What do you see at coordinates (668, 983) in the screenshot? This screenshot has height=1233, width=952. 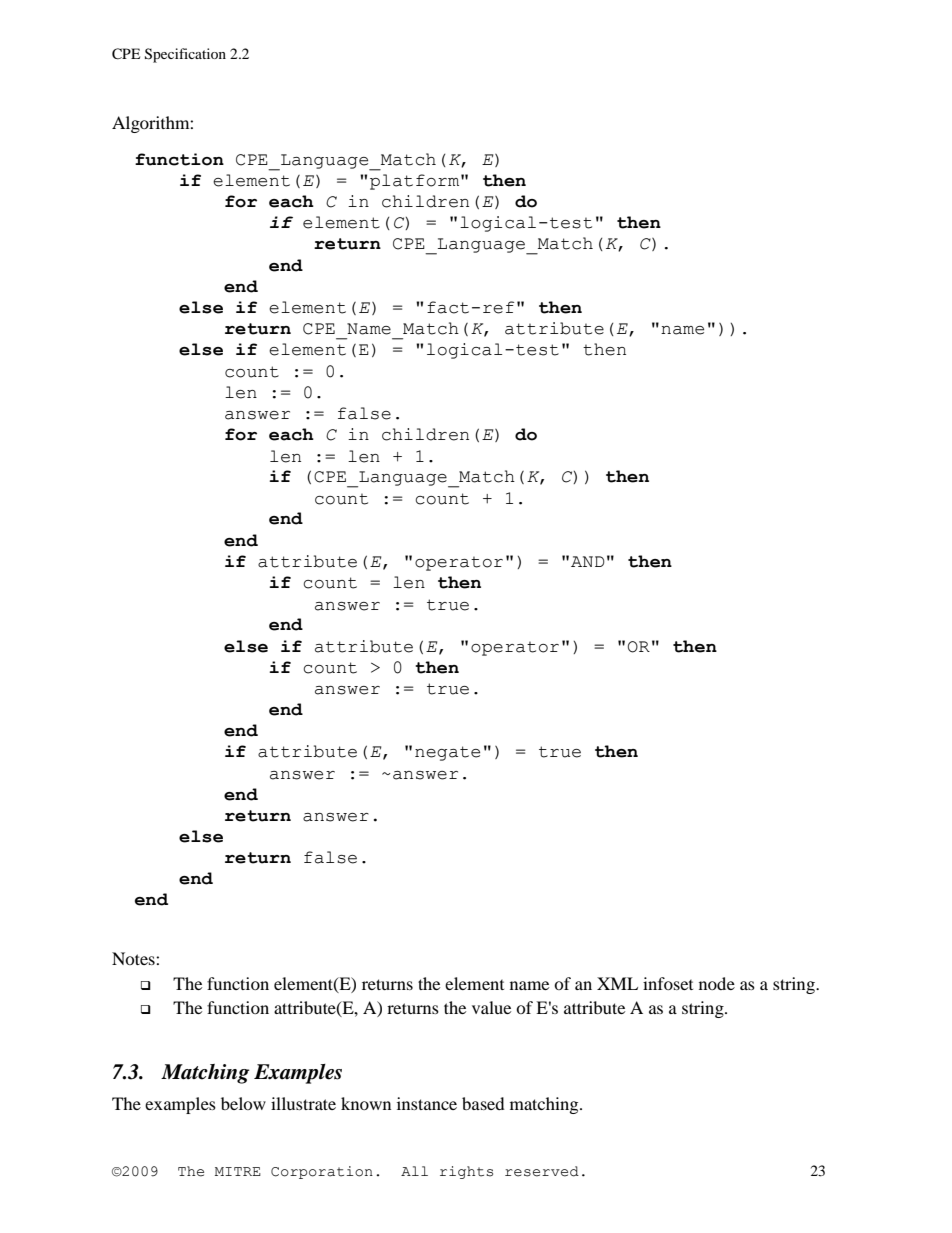 I see `infoset` at bounding box center [668, 983].
